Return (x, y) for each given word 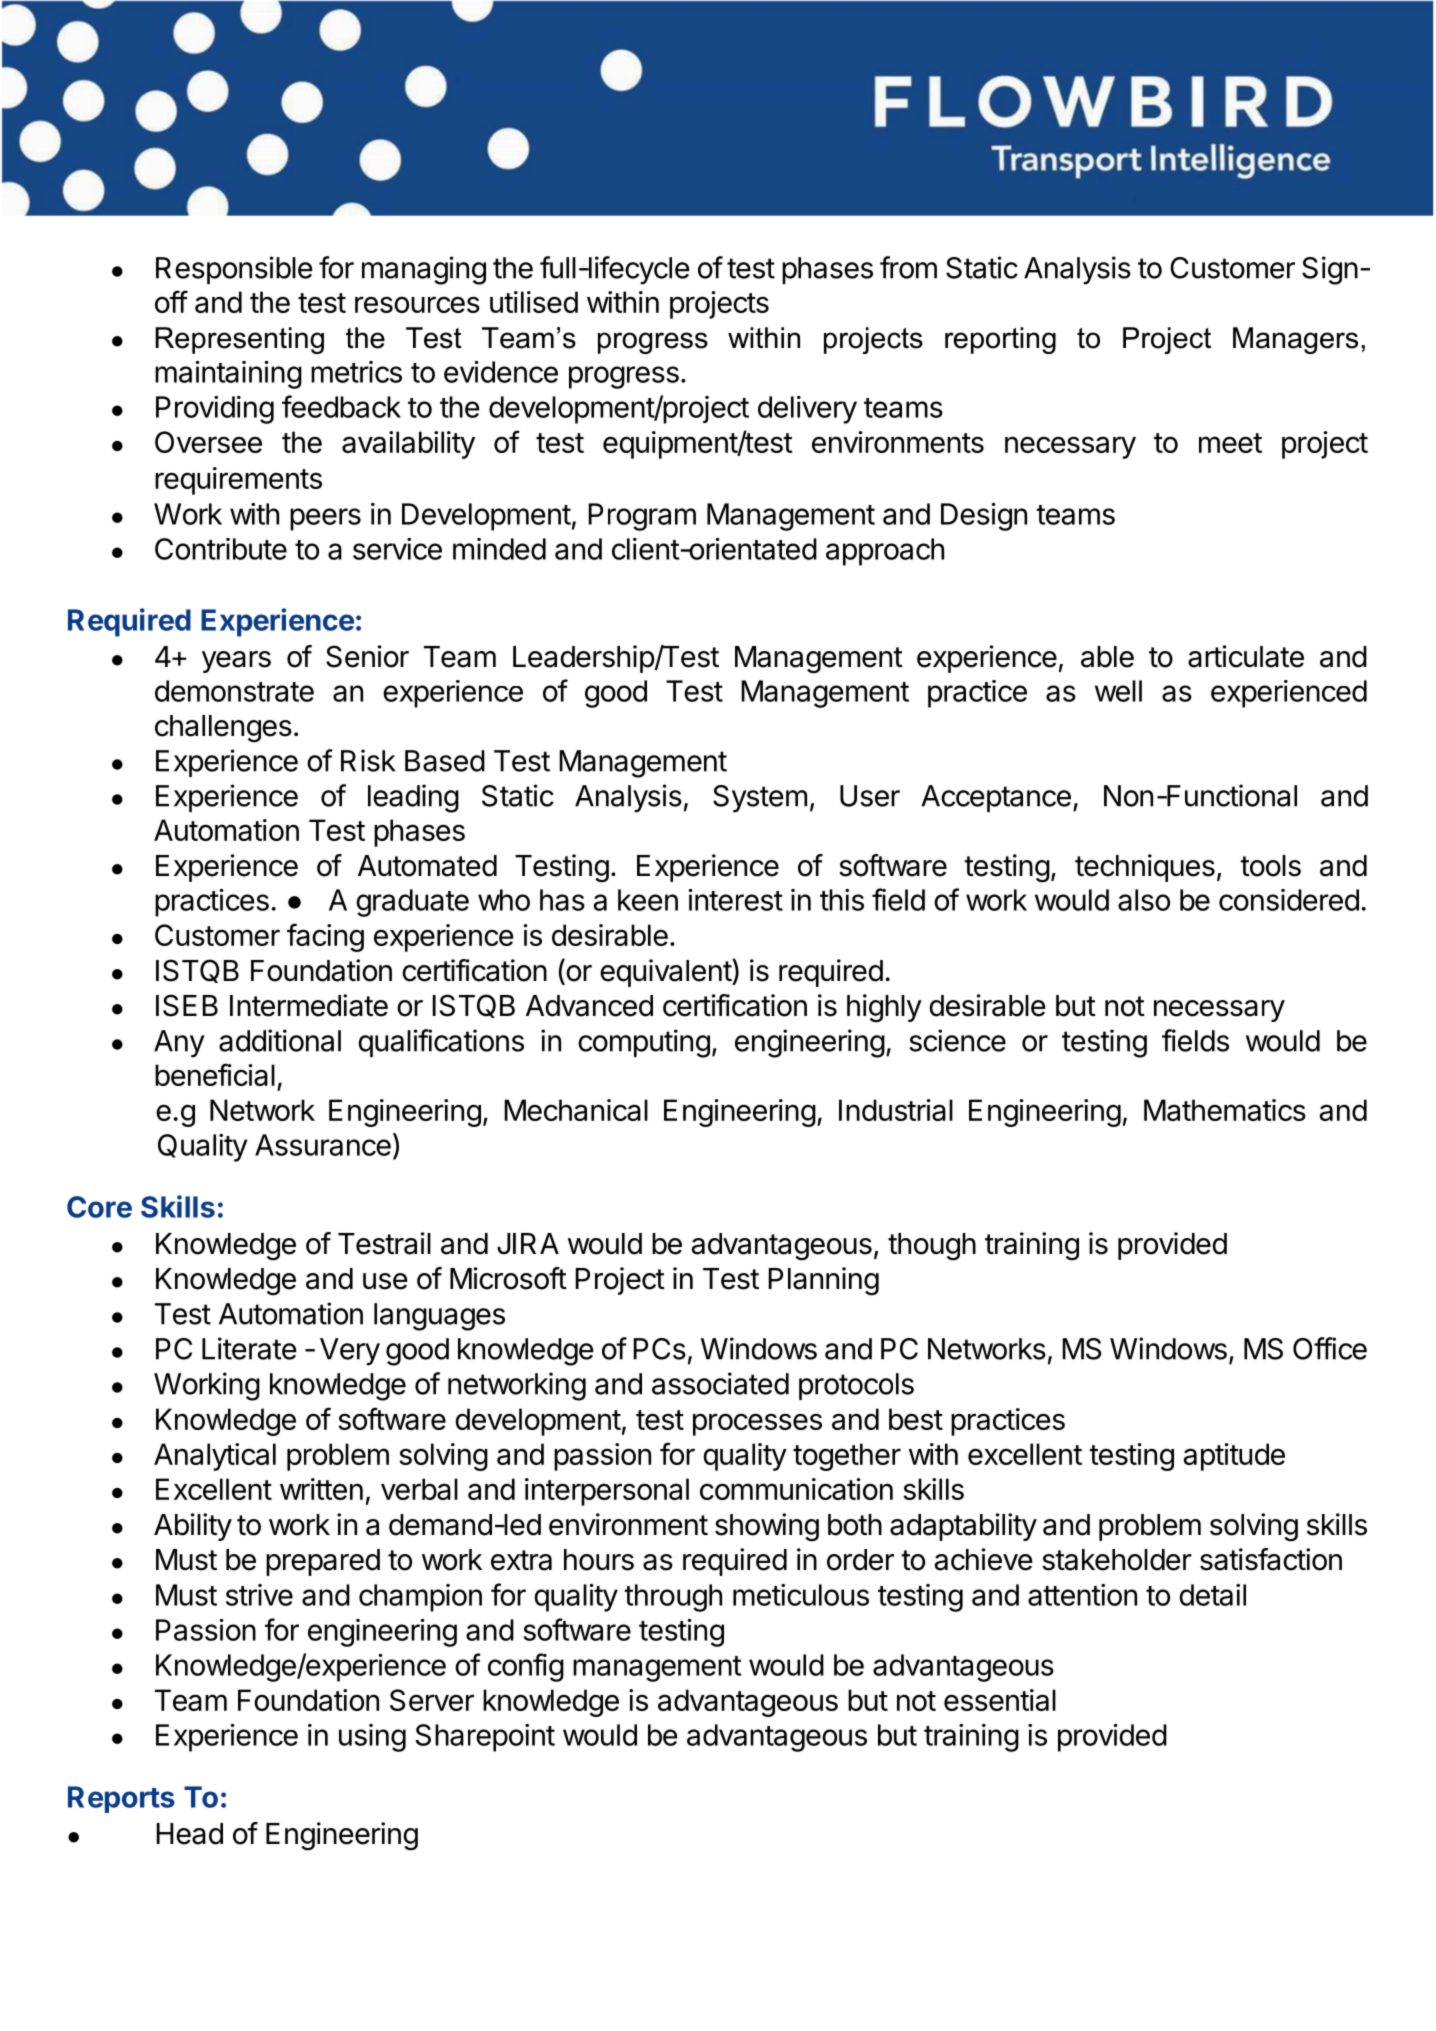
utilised (534, 302)
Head (189, 1834)
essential (1000, 1700)
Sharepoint (485, 1738)
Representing (239, 340)
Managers (1295, 340)
